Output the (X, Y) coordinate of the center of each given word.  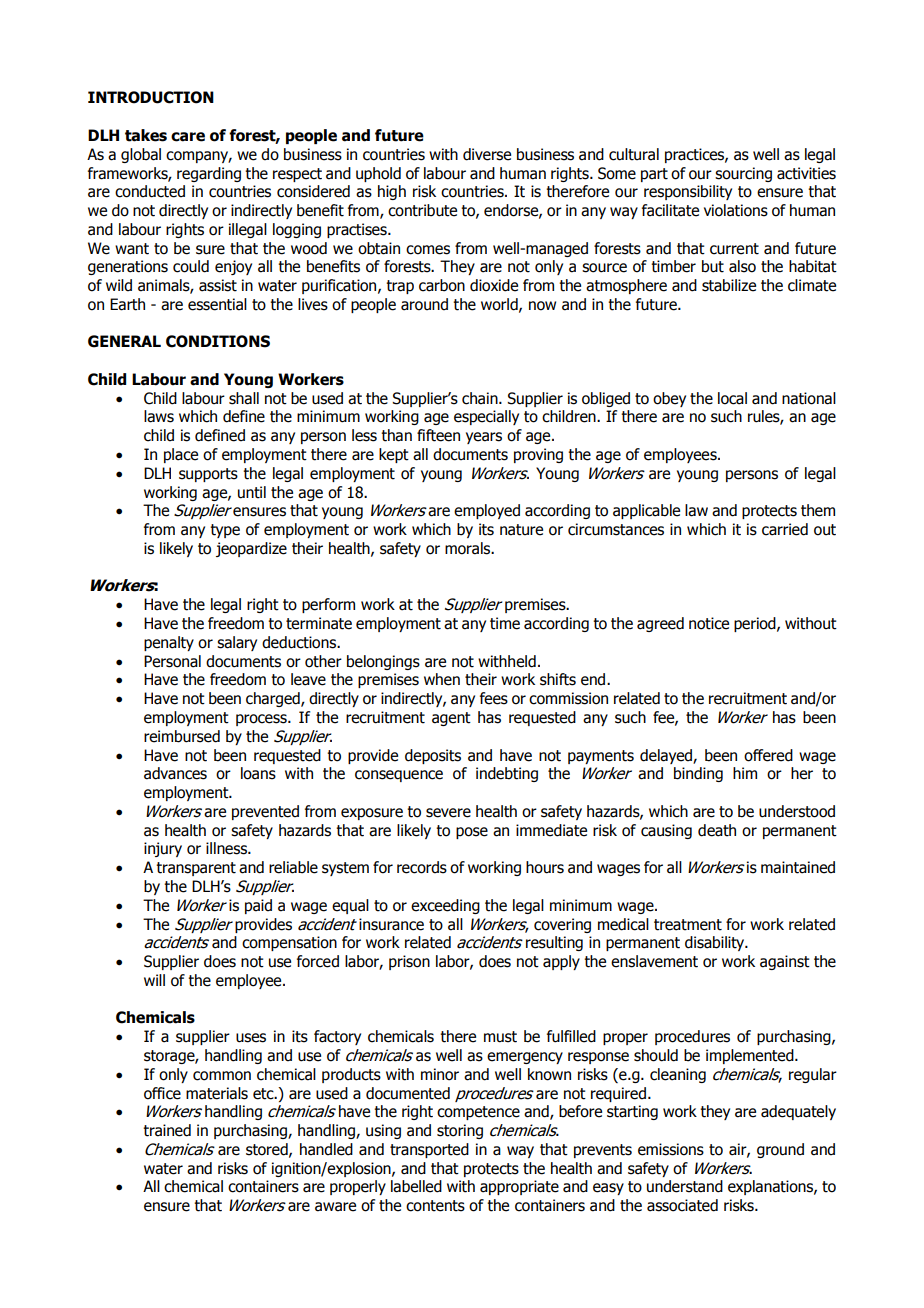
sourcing (743, 174)
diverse (487, 154)
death (717, 830)
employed (487, 511)
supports (208, 475)
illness (227, 848)
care (188, 137)
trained (167, 1130)
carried (785, 529)
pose (472, 833)
